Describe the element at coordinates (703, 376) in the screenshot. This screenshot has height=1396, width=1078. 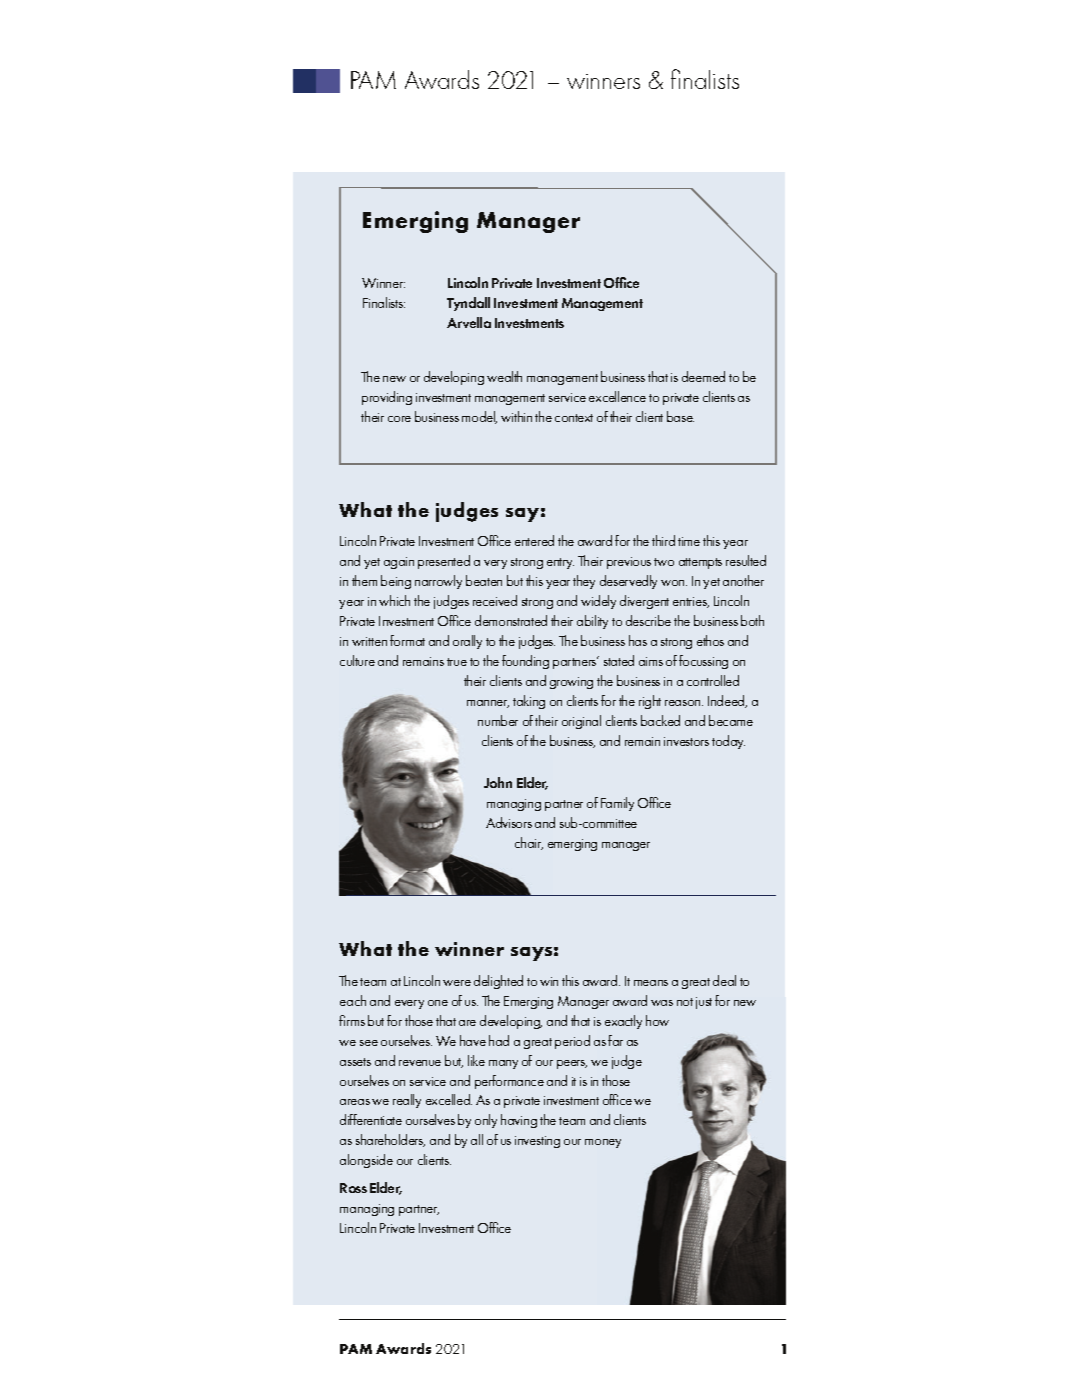
I see `deemed` at that location.
